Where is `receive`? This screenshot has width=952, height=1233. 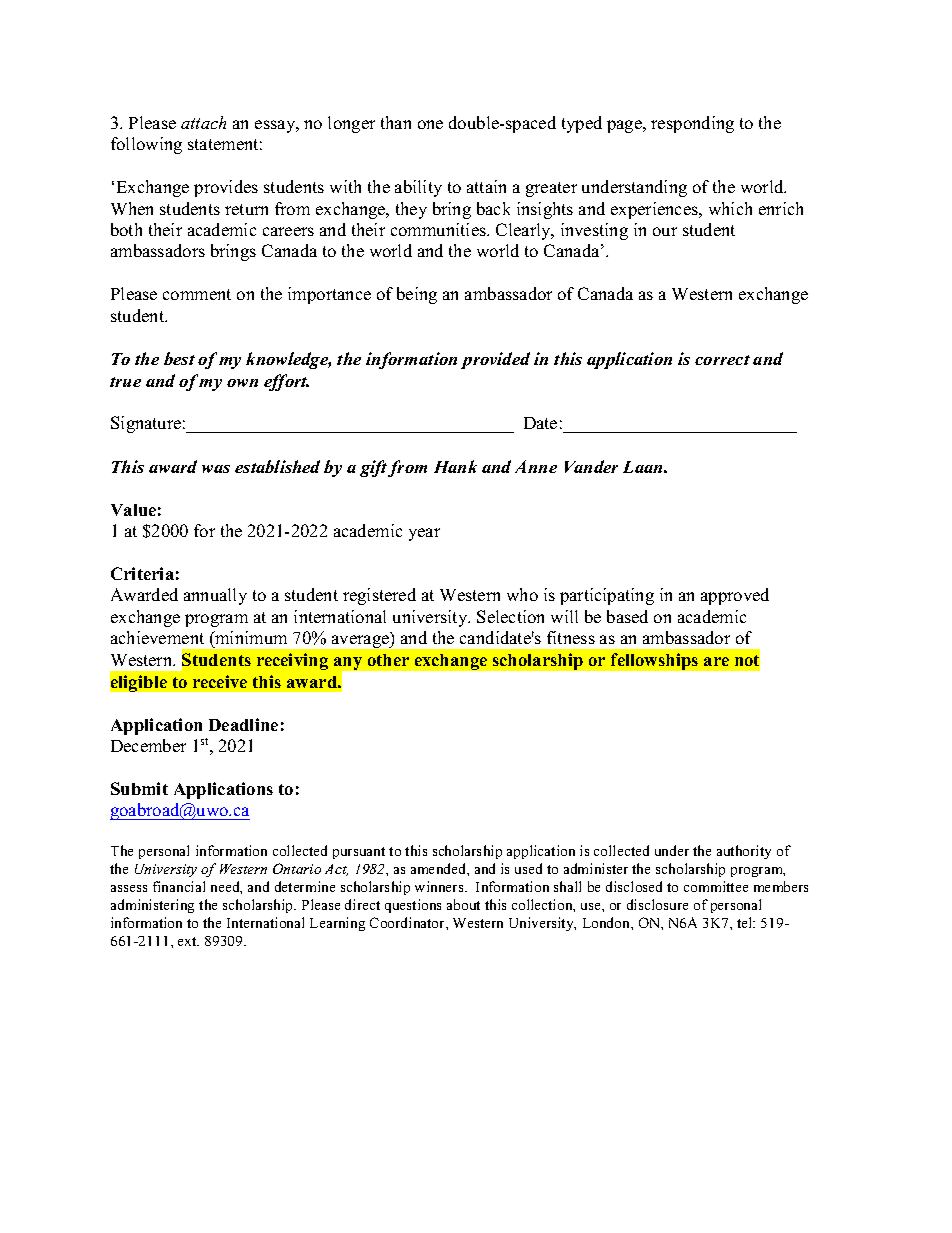 receive is located at coordinates (220, 681).
